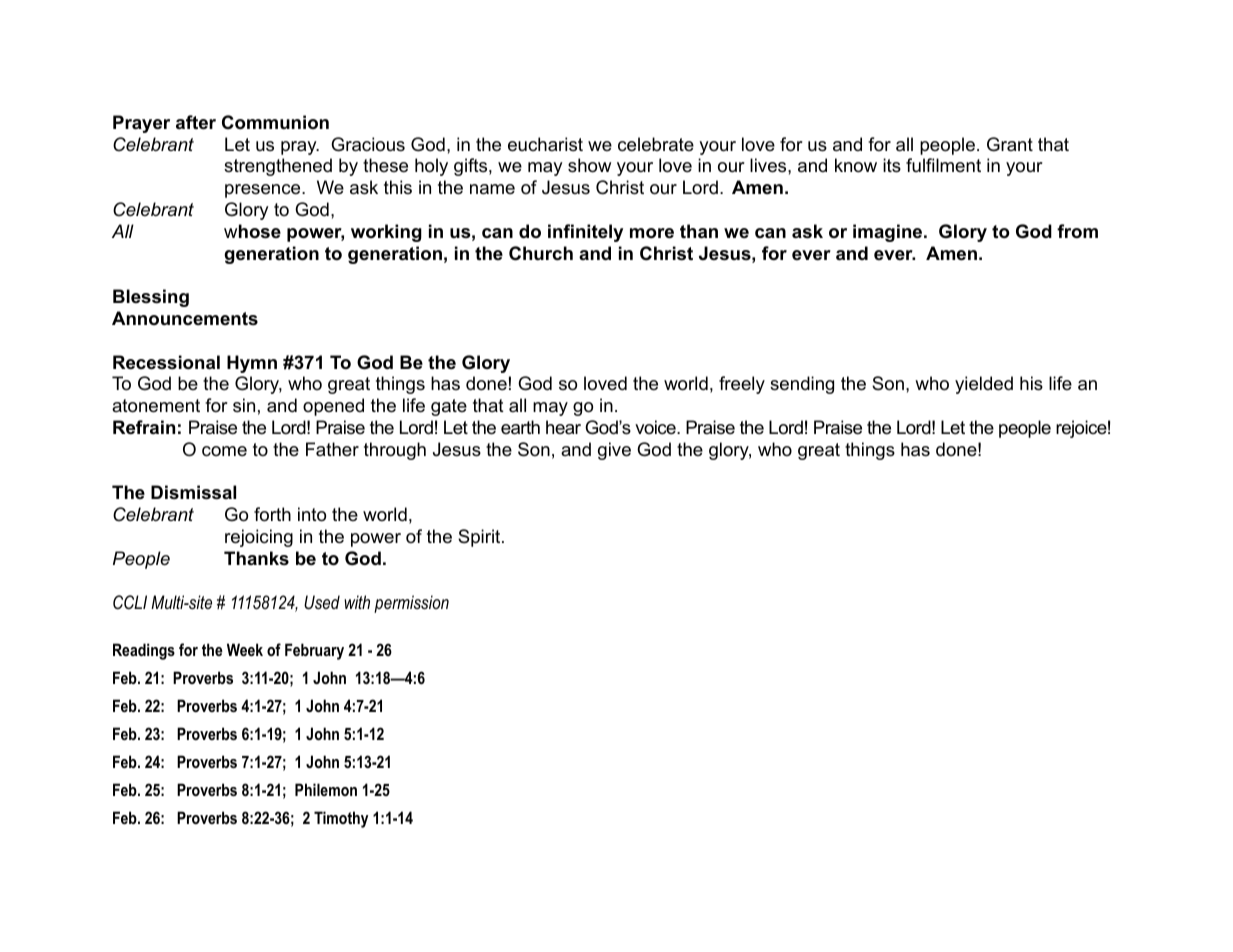 The height and width of the document is (952, 1233). What do you see at coordinates (656, 144) in the document?
I see `celebrate` at bounding box center [656, 144].
